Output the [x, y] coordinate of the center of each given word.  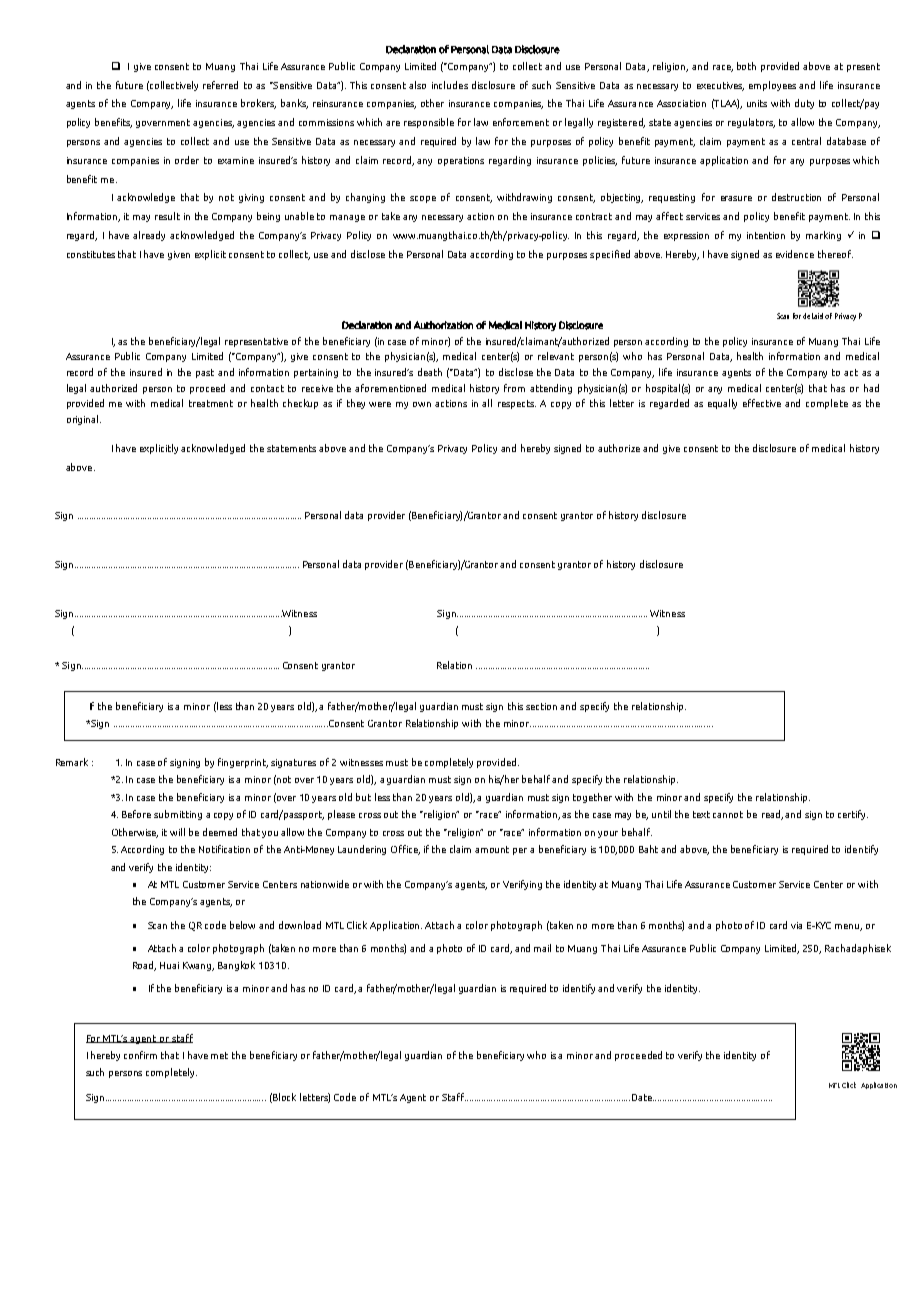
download [300, 925]
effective [762, 403]
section [541, 706]
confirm [140, 1055]
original [84, 420]
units [757, 103]
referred [220, 85]
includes [450, 85]
